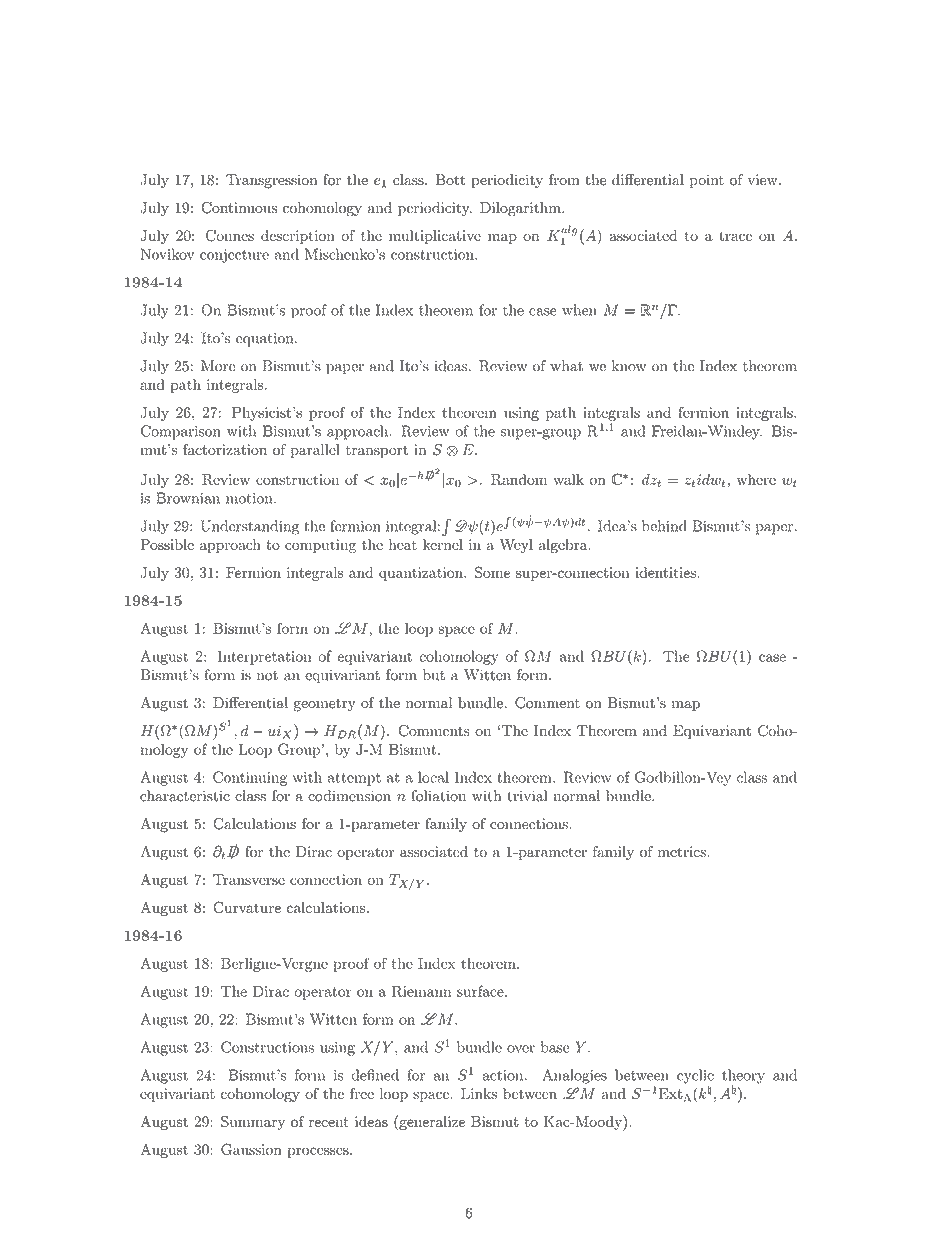  Describe the element at coordinates (264, 658) in the image. I see `Interpretation` at that location.
